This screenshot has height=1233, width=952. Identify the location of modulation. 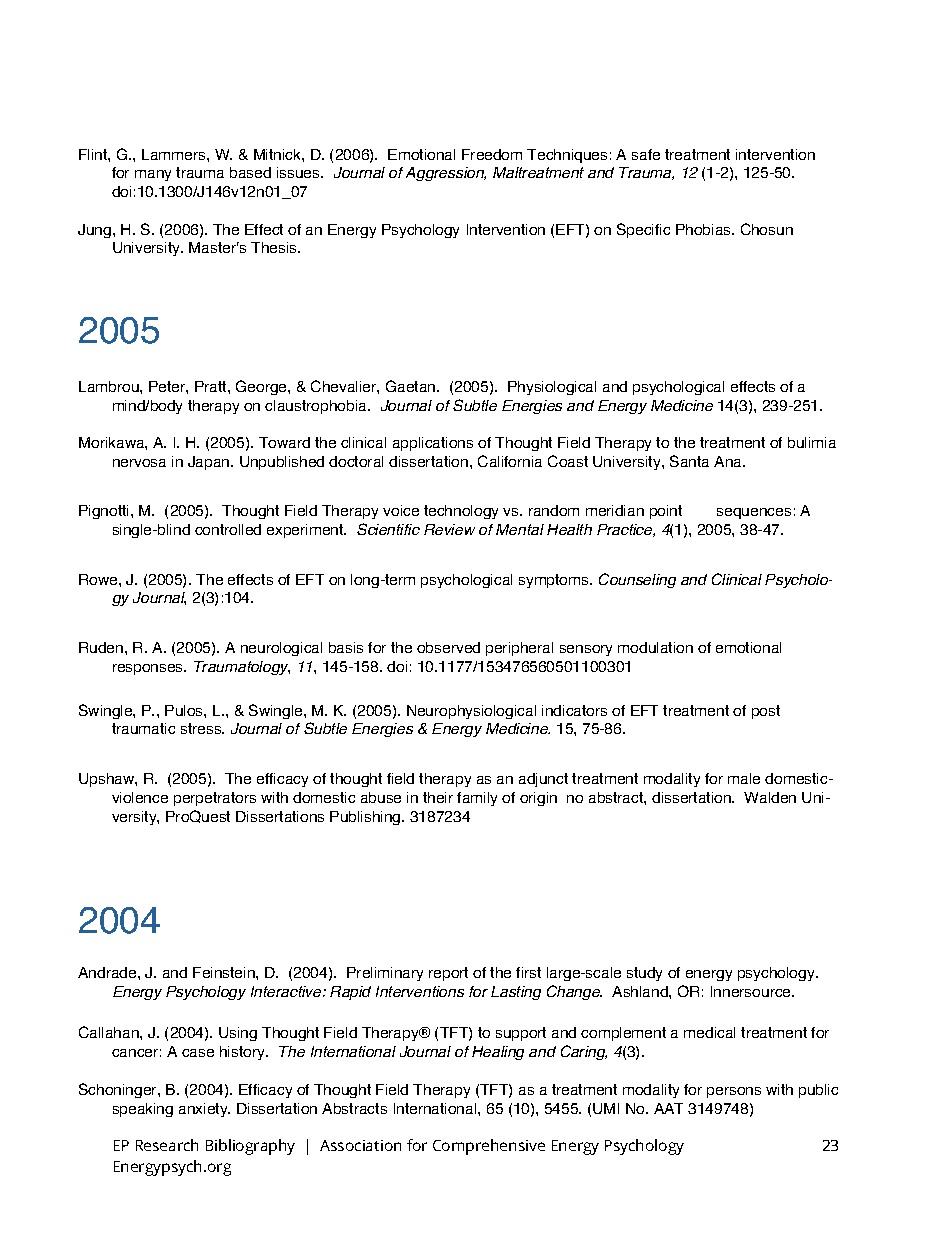
(655, 647).
